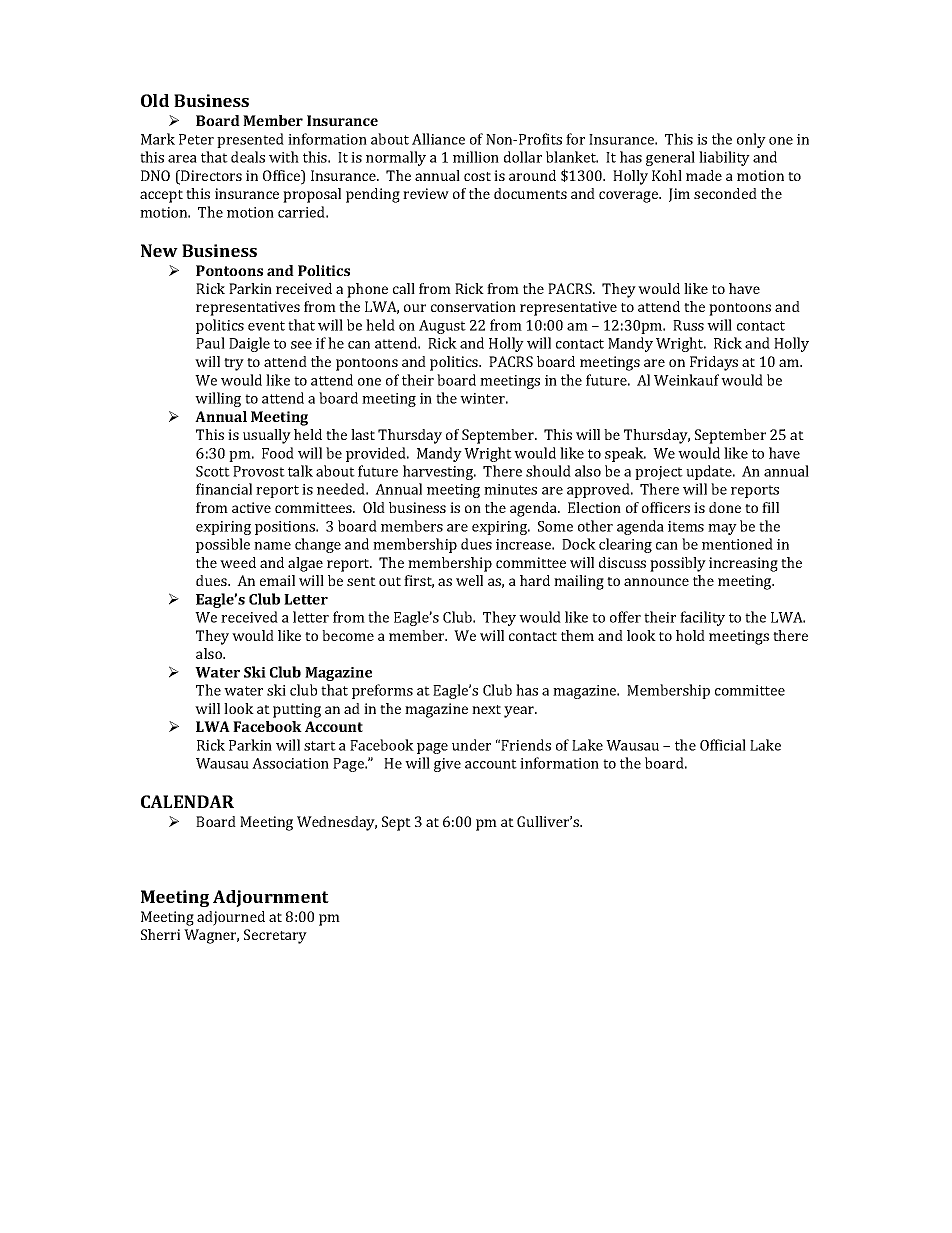 The height and width of the screenshot is (1233, 952). What do you see at coordinates (210, 343) in the screenshot?
I see `Paul` at bounding box center [210, 343].
